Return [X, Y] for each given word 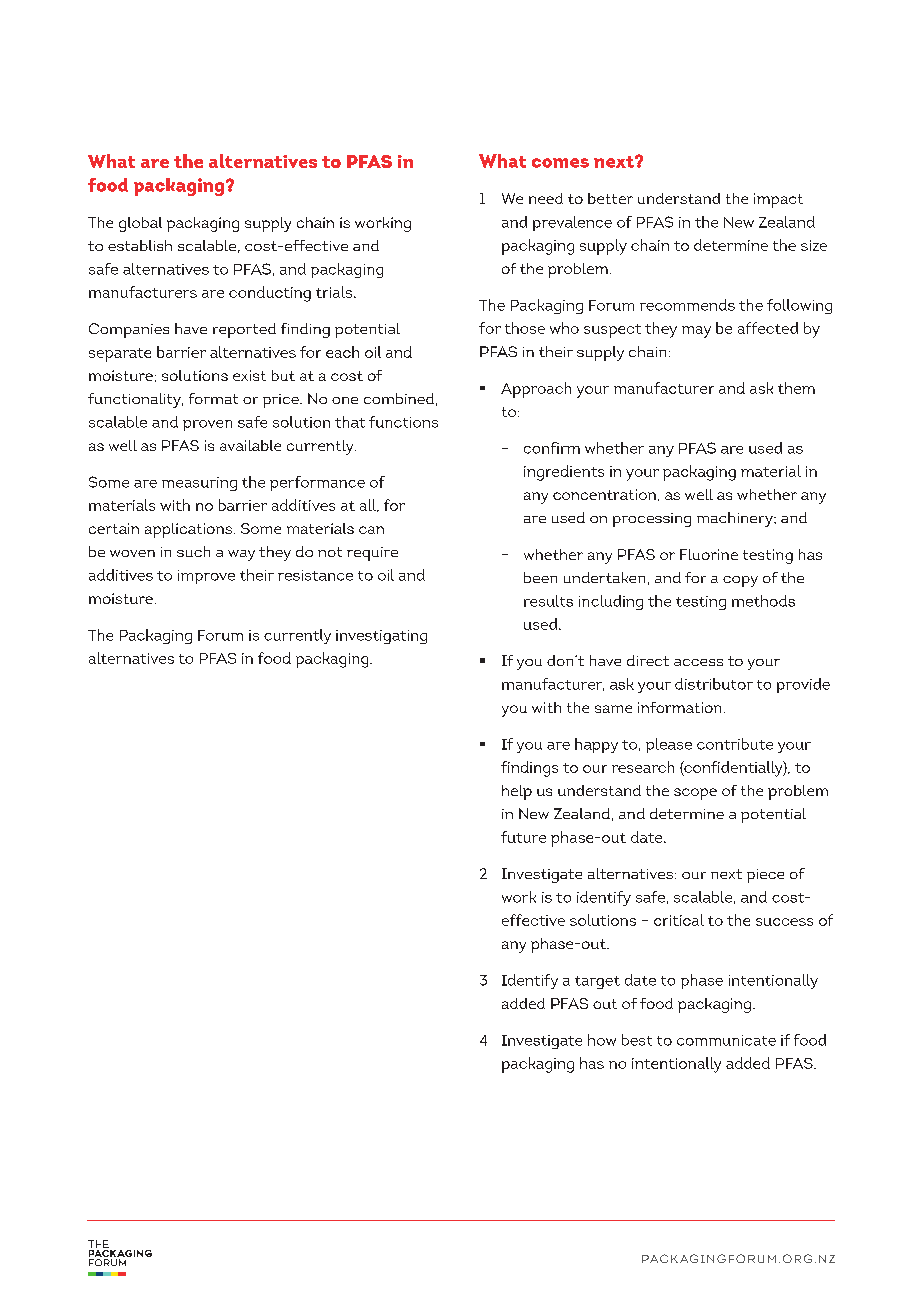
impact [778, 200]
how [602, 1040]
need [546, 198]
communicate [726, 1040]
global [140, 224]
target [597, 982]
